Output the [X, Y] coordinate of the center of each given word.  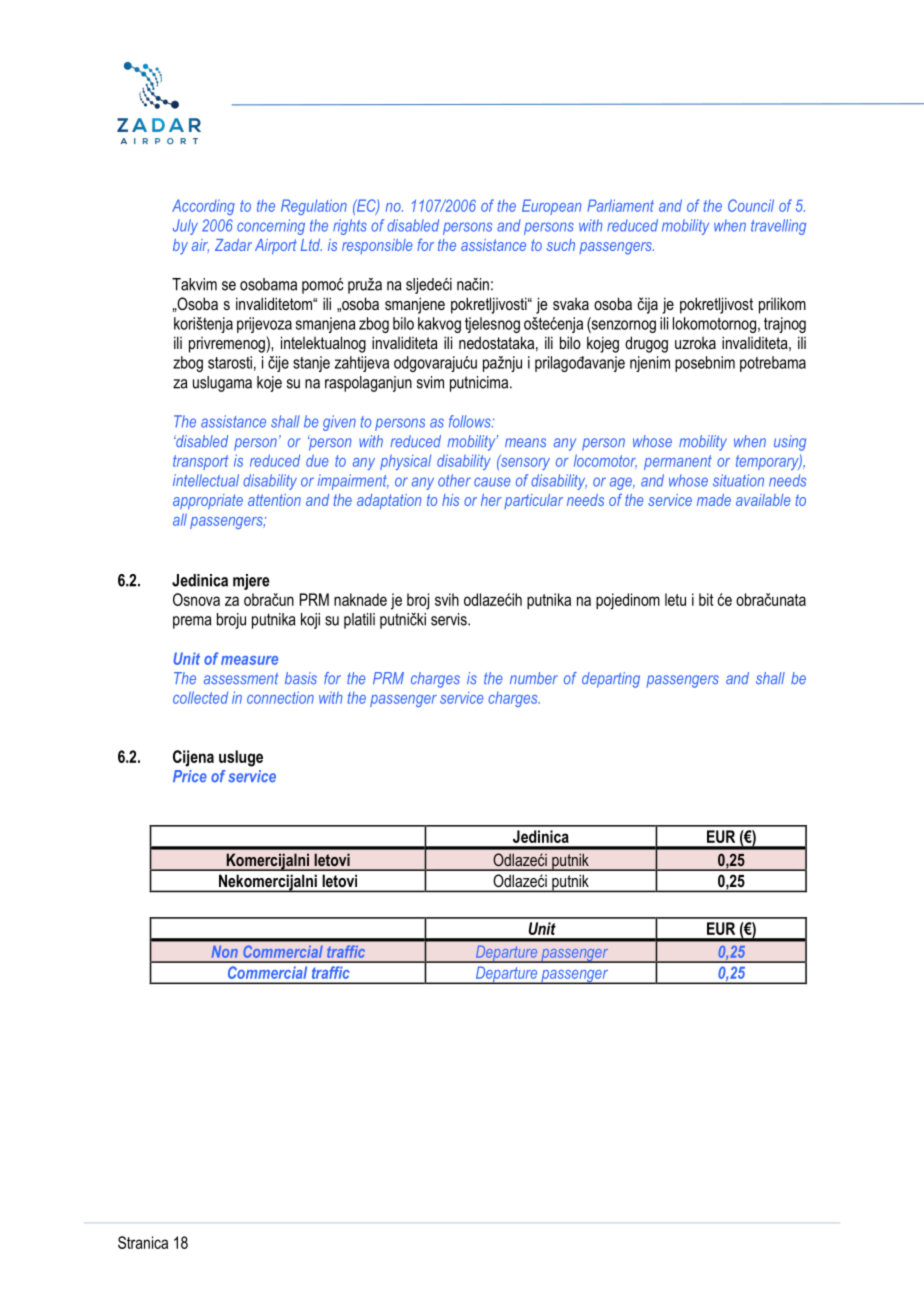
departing [611, 680]
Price [190, 776]
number [534, 678]
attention [274, 500]
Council [751, 205]
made [714, 500]
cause [492, 482]
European [551, 207]
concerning [271, 227]
